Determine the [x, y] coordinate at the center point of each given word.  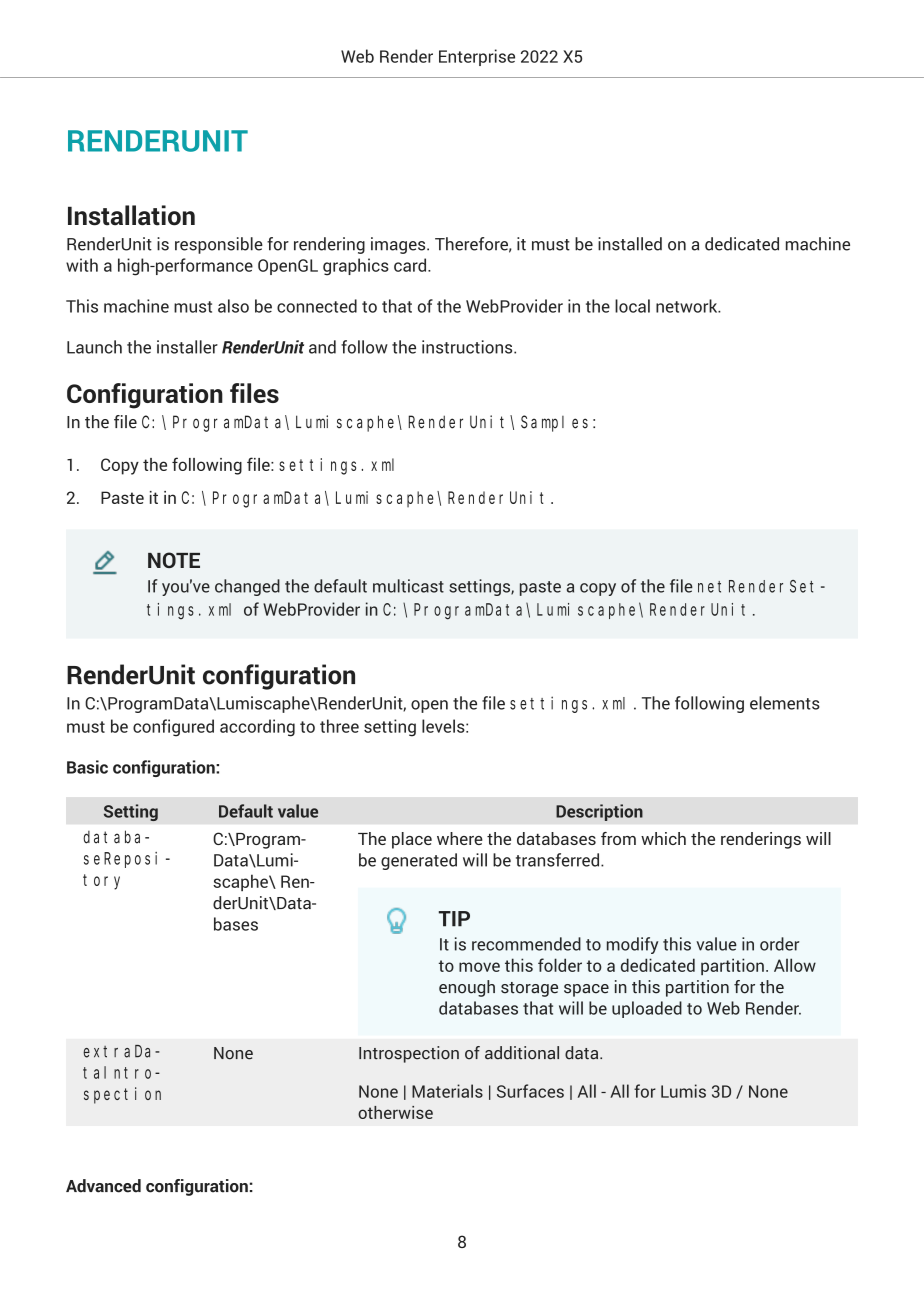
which [663, 838]
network [688, 306]
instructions [468, 347]
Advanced [103, 1186]
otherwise [395, 1112]
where [460, 838]
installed [630, 244]
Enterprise [477, 57]
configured [173, 728]
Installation [131, 215]
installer [187, 347]
